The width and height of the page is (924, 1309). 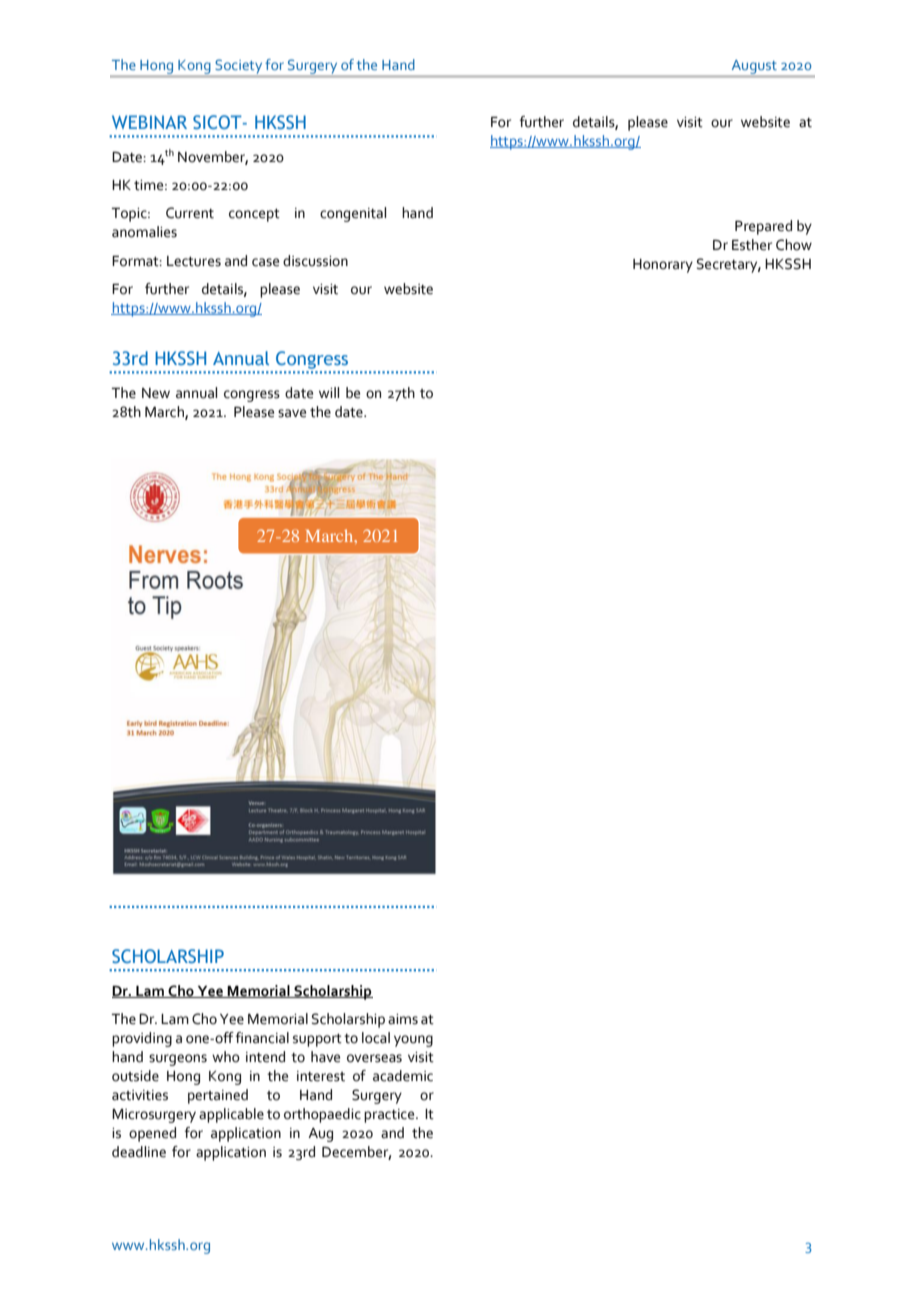 What do you see at coordinates (390, 1116) in the page?
I see `practice` at bounding box center [390, 1116].
